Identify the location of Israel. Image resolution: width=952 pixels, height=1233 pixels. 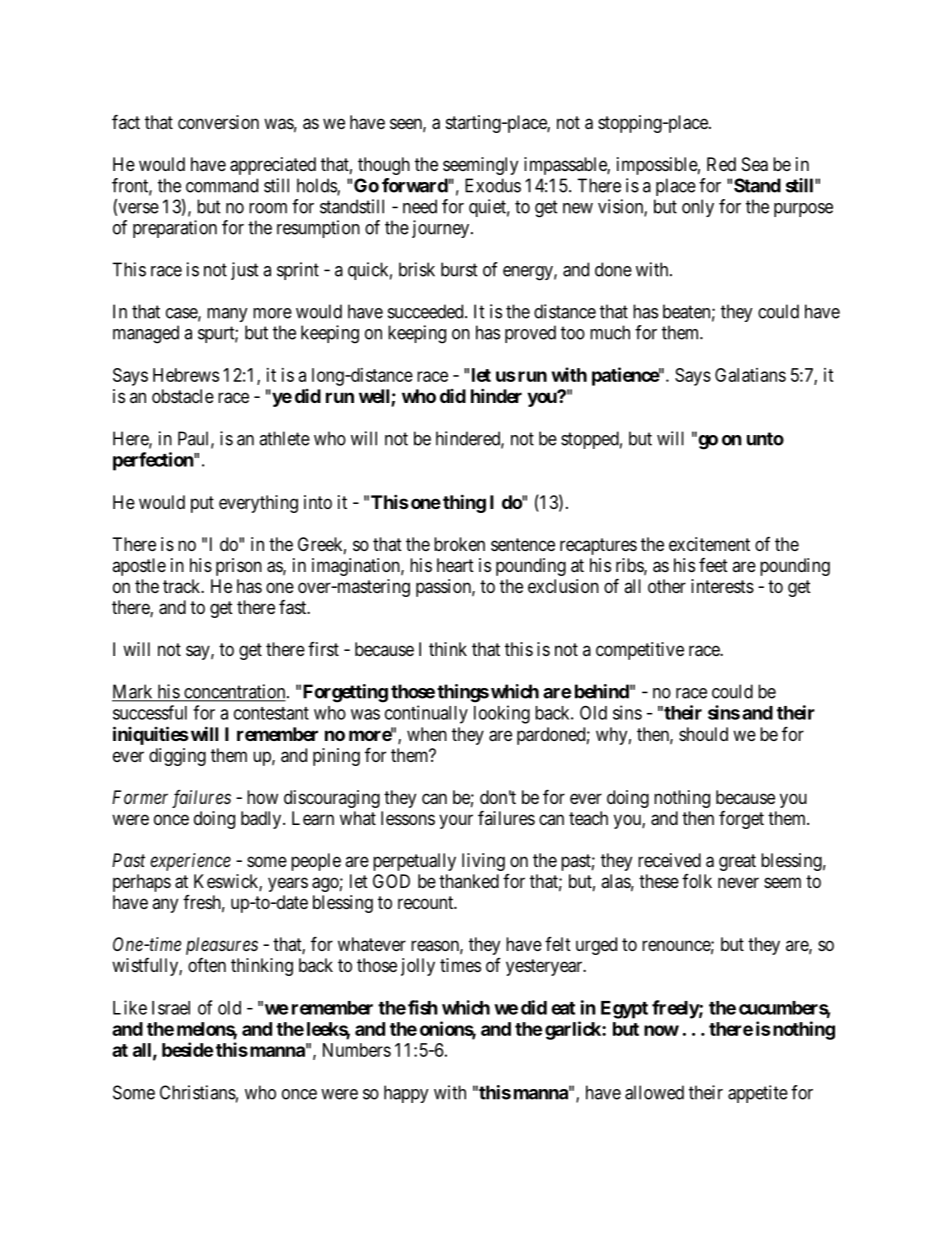
(171, 1008).
